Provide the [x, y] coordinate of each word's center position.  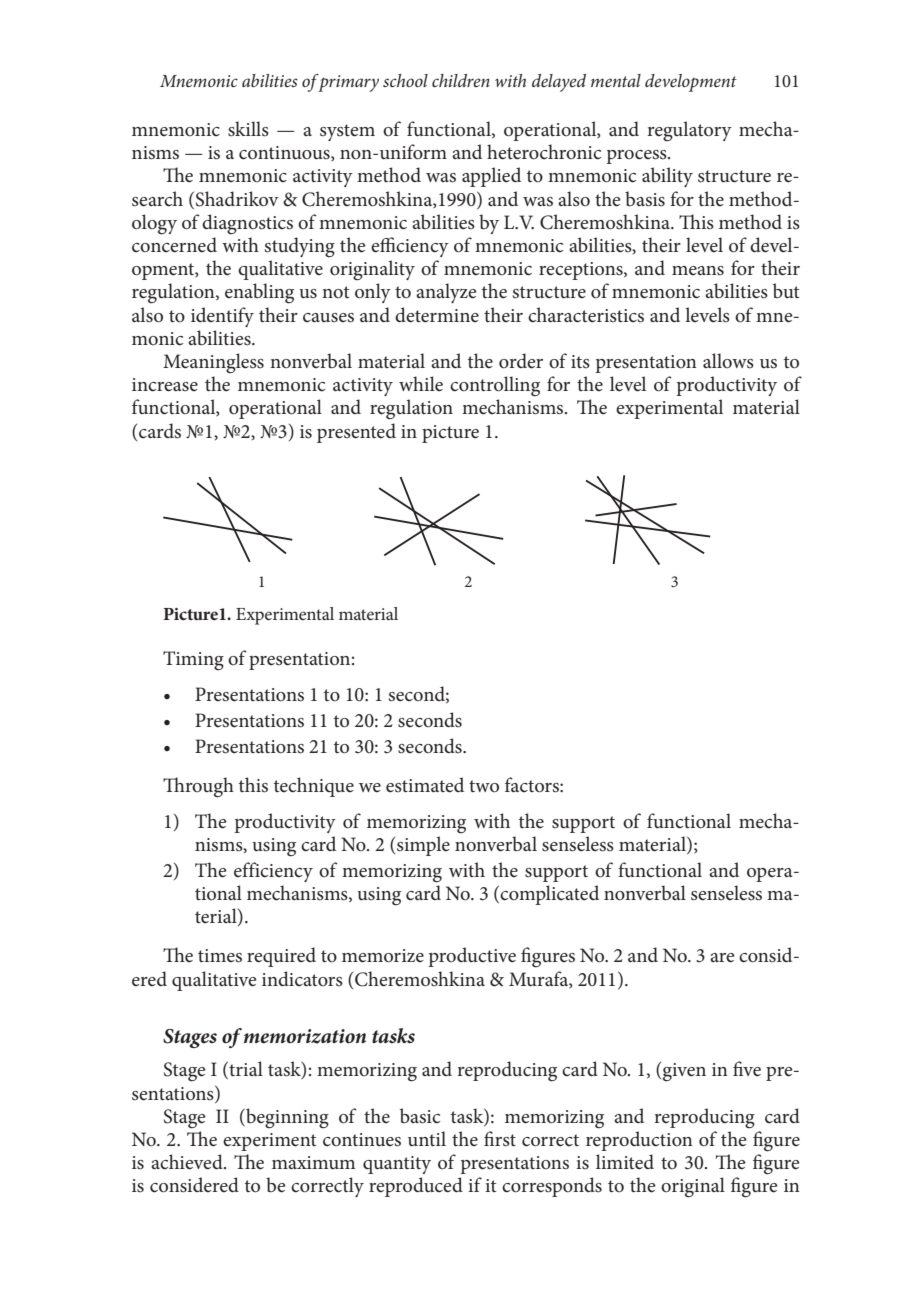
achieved [188, 1162]
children [461, 80]
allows [728, 361]
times [220, 956]
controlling [495, 386]
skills [248, 129]
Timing [193, 660]
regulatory [689, 131]
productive [472, 957]
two [484, 786]
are [722, 958]
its [580, 362]
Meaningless [213, 363]
